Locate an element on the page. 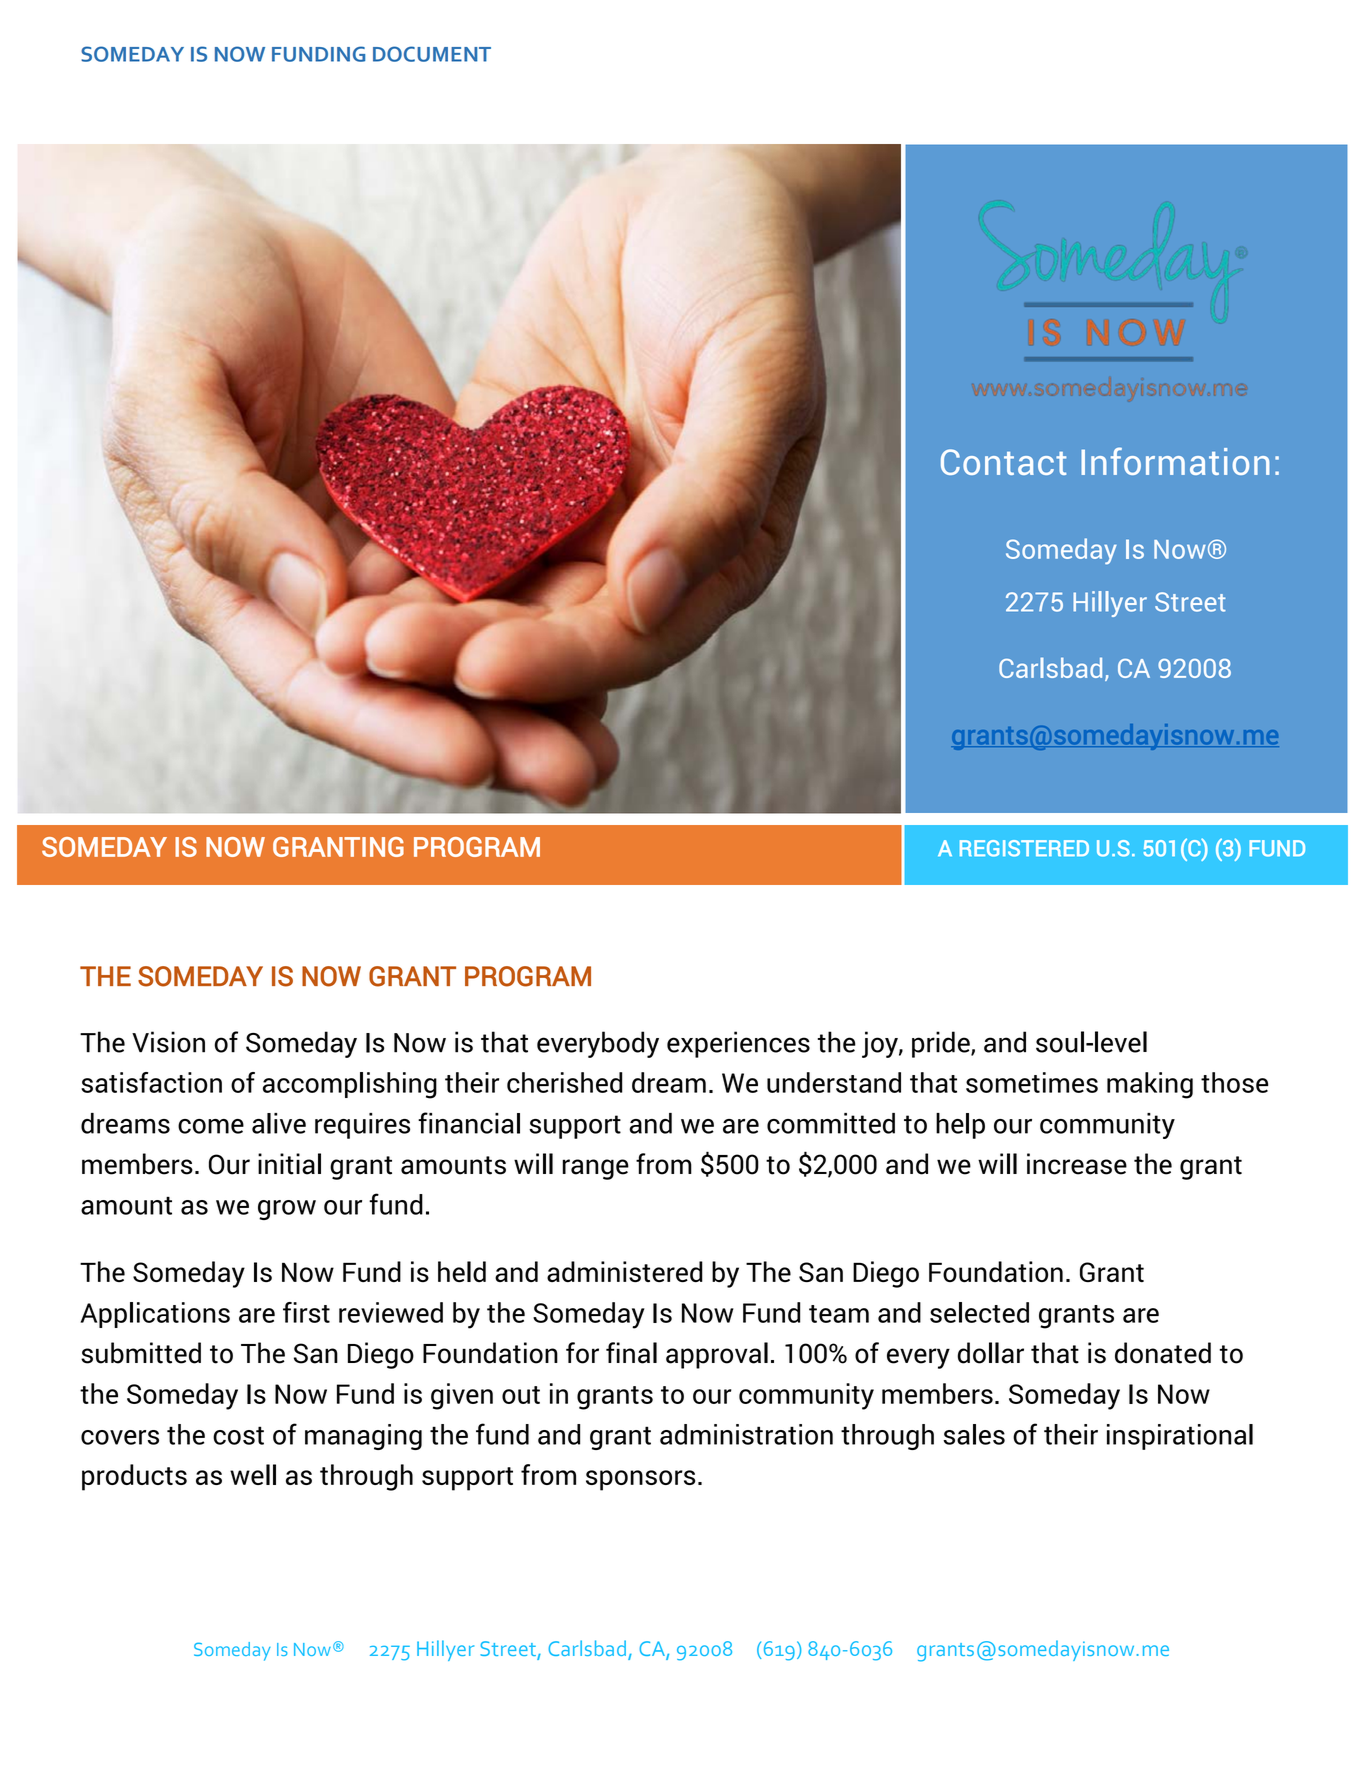 Image resolution: width=1365 pixels, height=1767 pixels. DOCUMENT is located at coordinates (432, 54).
